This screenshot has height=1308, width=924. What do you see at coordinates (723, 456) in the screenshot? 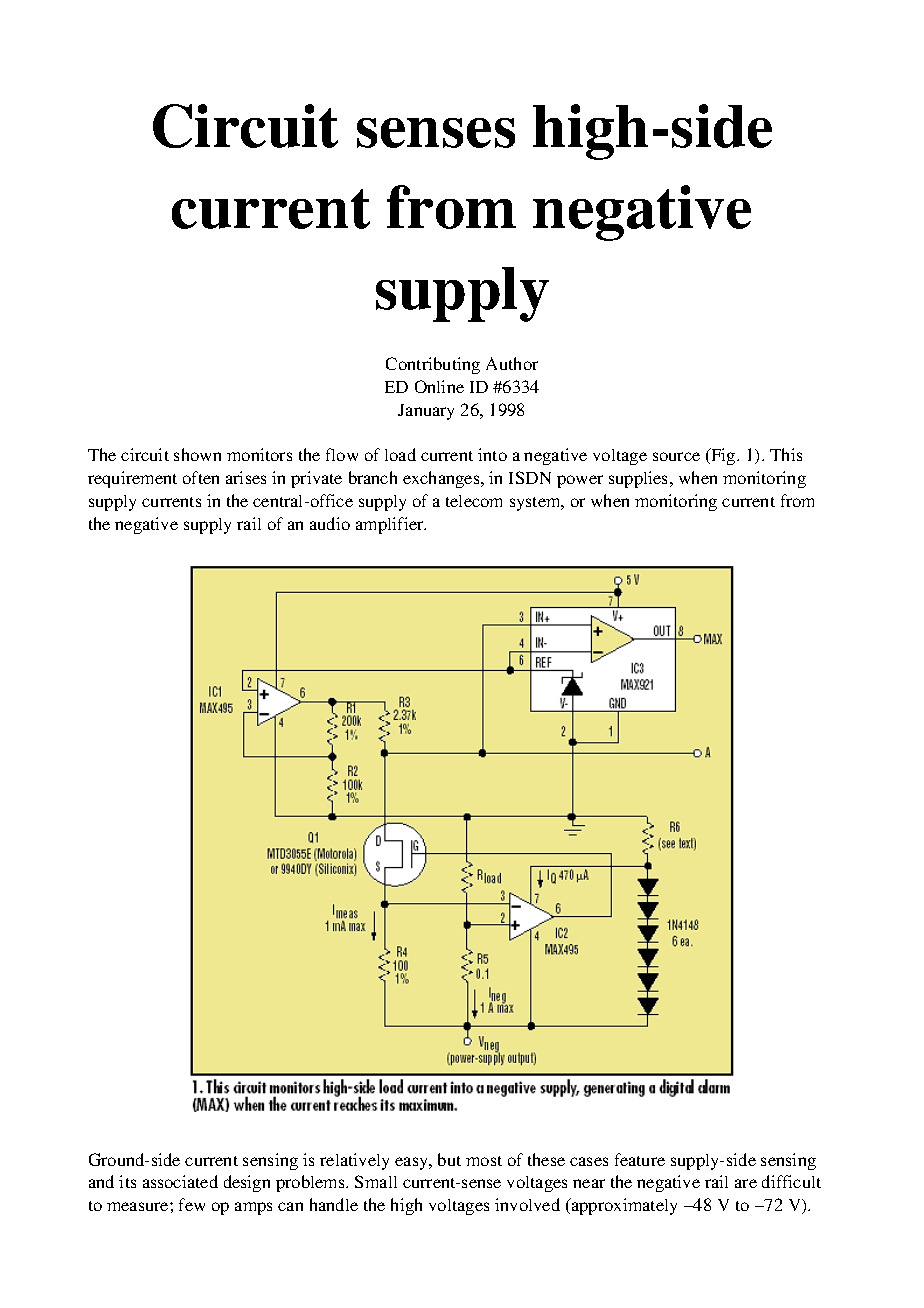
I see `Fig` at bounding box center [723, 456].
